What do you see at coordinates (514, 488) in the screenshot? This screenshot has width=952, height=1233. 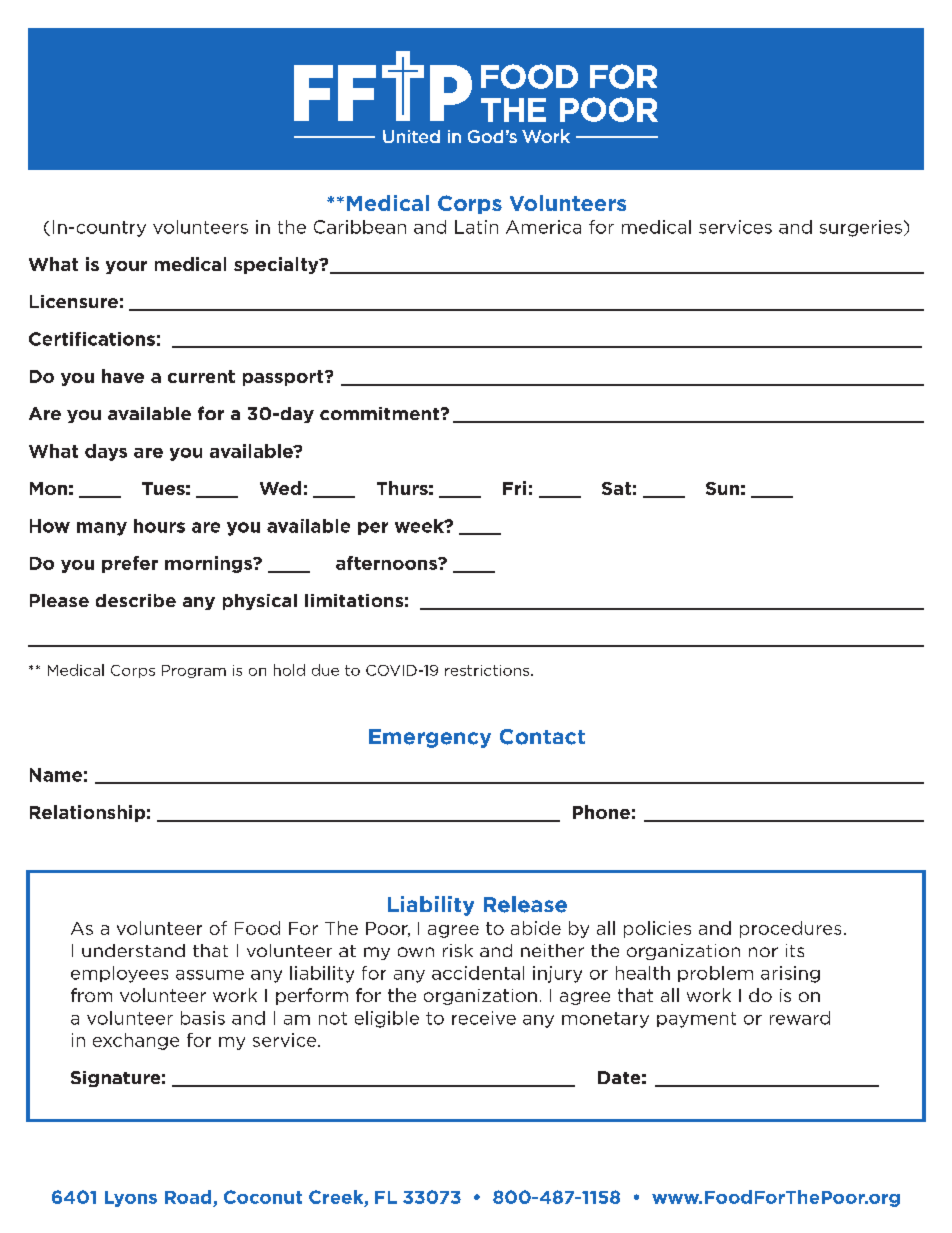 I see `Fri` at bounding box center [514, 488].
